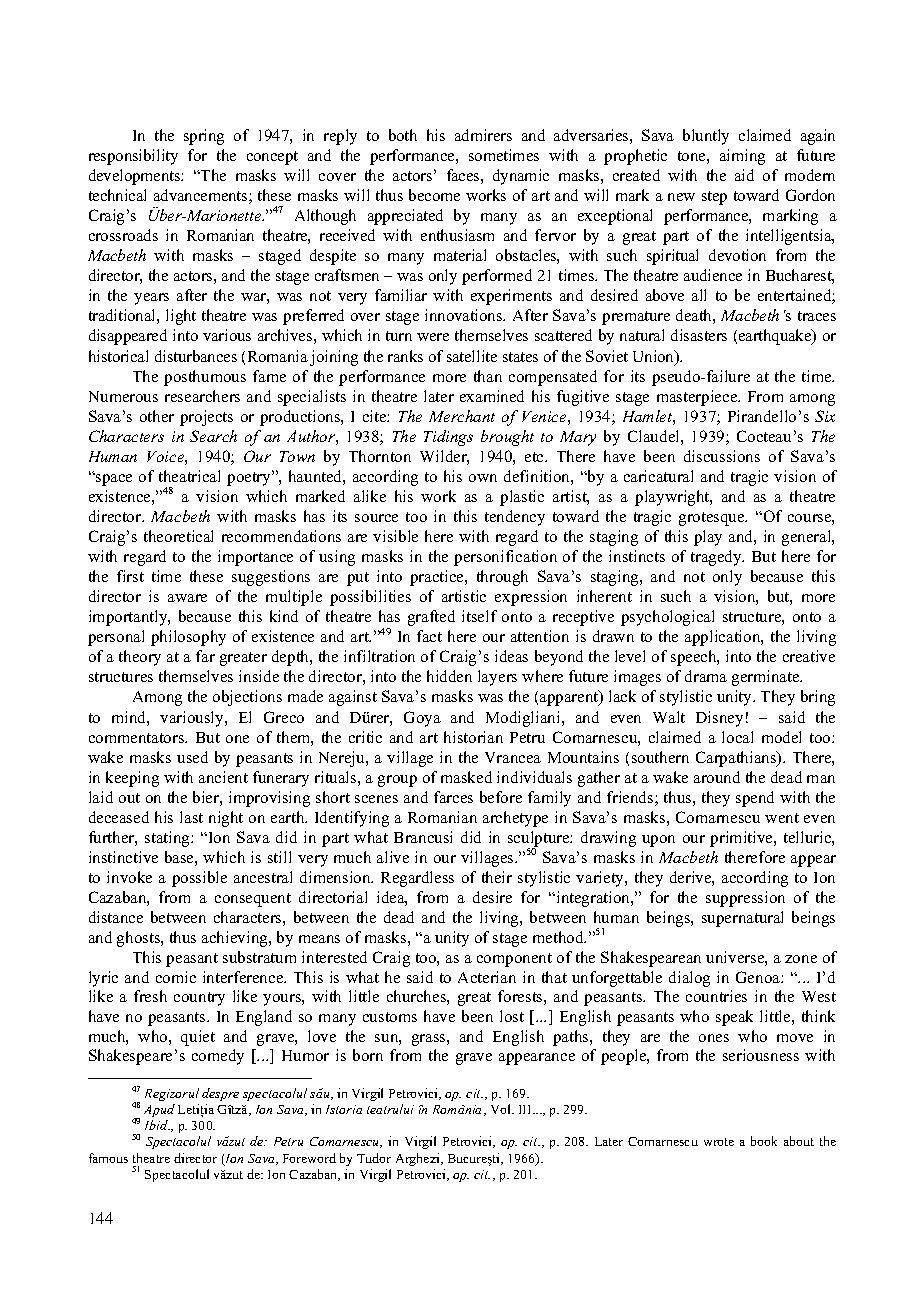  Describe the element at coordinates (483, 135) in the screenshot. I see `admirers` at that location.
